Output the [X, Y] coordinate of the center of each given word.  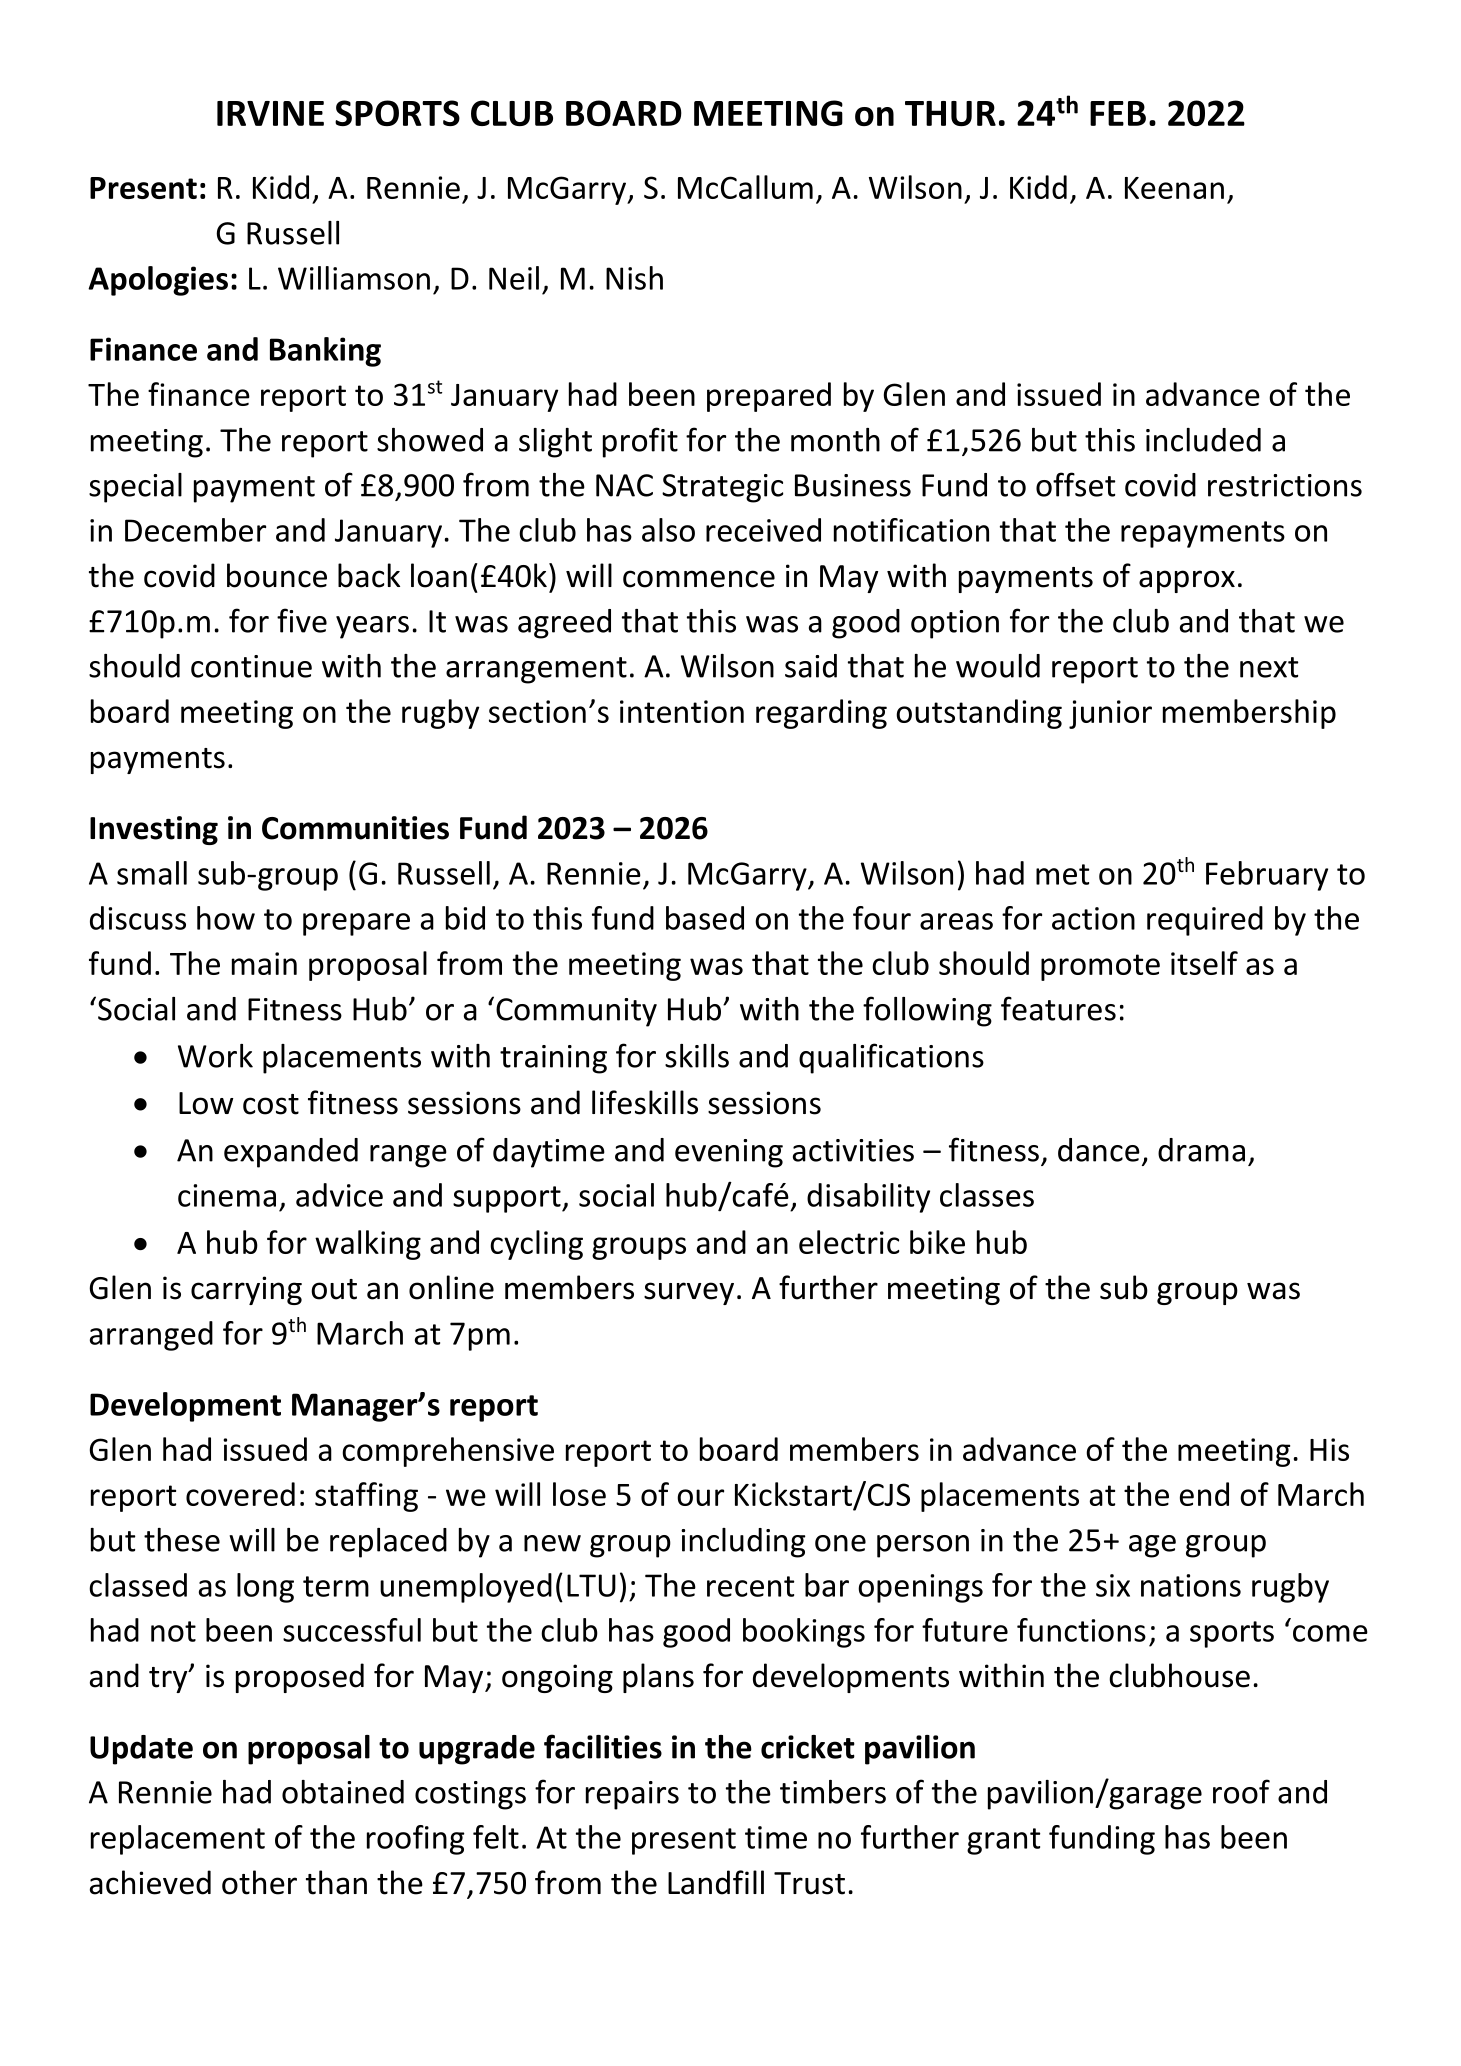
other [259, 1882]
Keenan [1174, 188]
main [264, 963]
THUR [950, 113]
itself [1204, 963]
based [705, 918]
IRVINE [270, 113]
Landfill [716, 1882]
